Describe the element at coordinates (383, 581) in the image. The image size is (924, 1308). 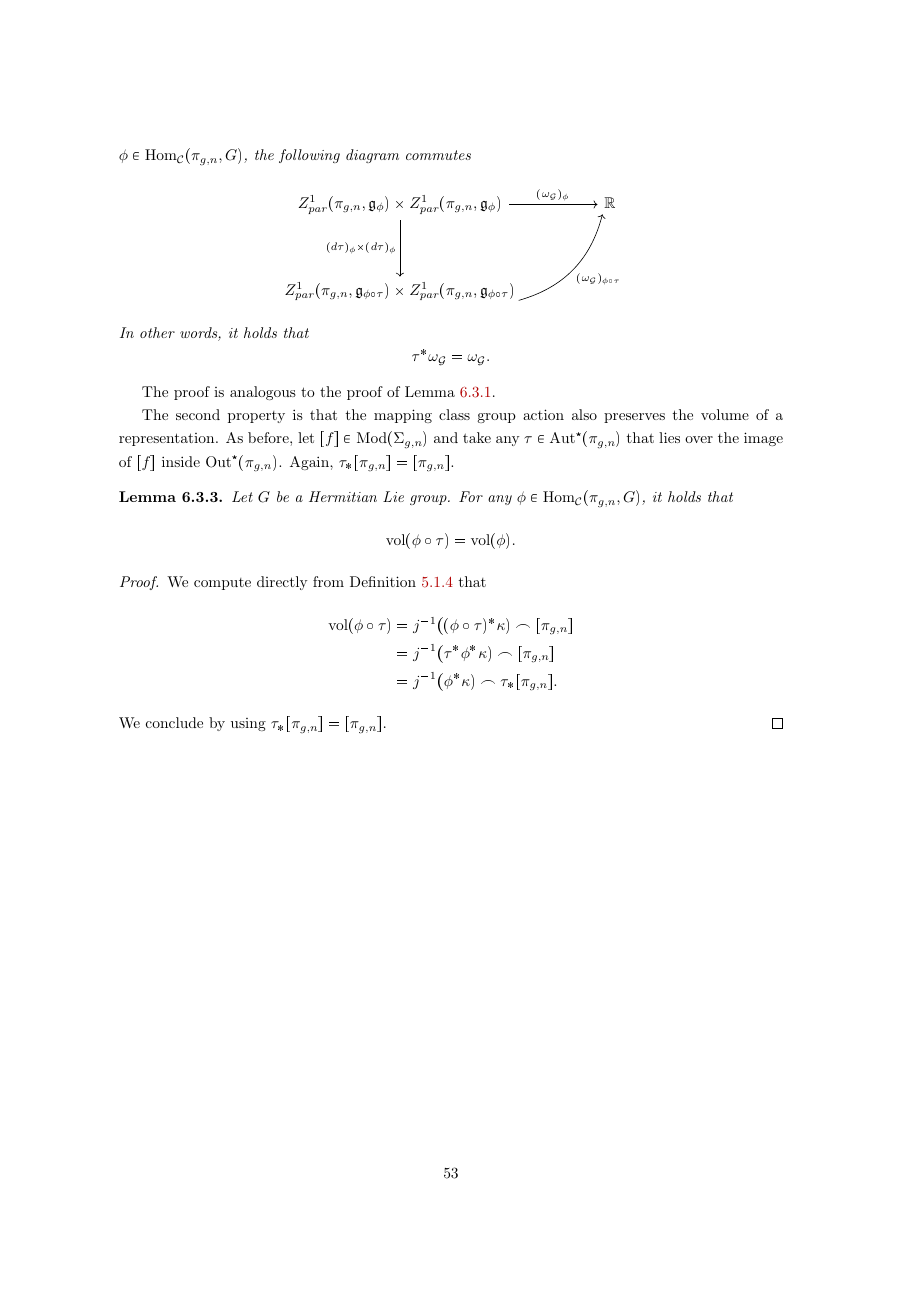
I see `Definition` at that location.
